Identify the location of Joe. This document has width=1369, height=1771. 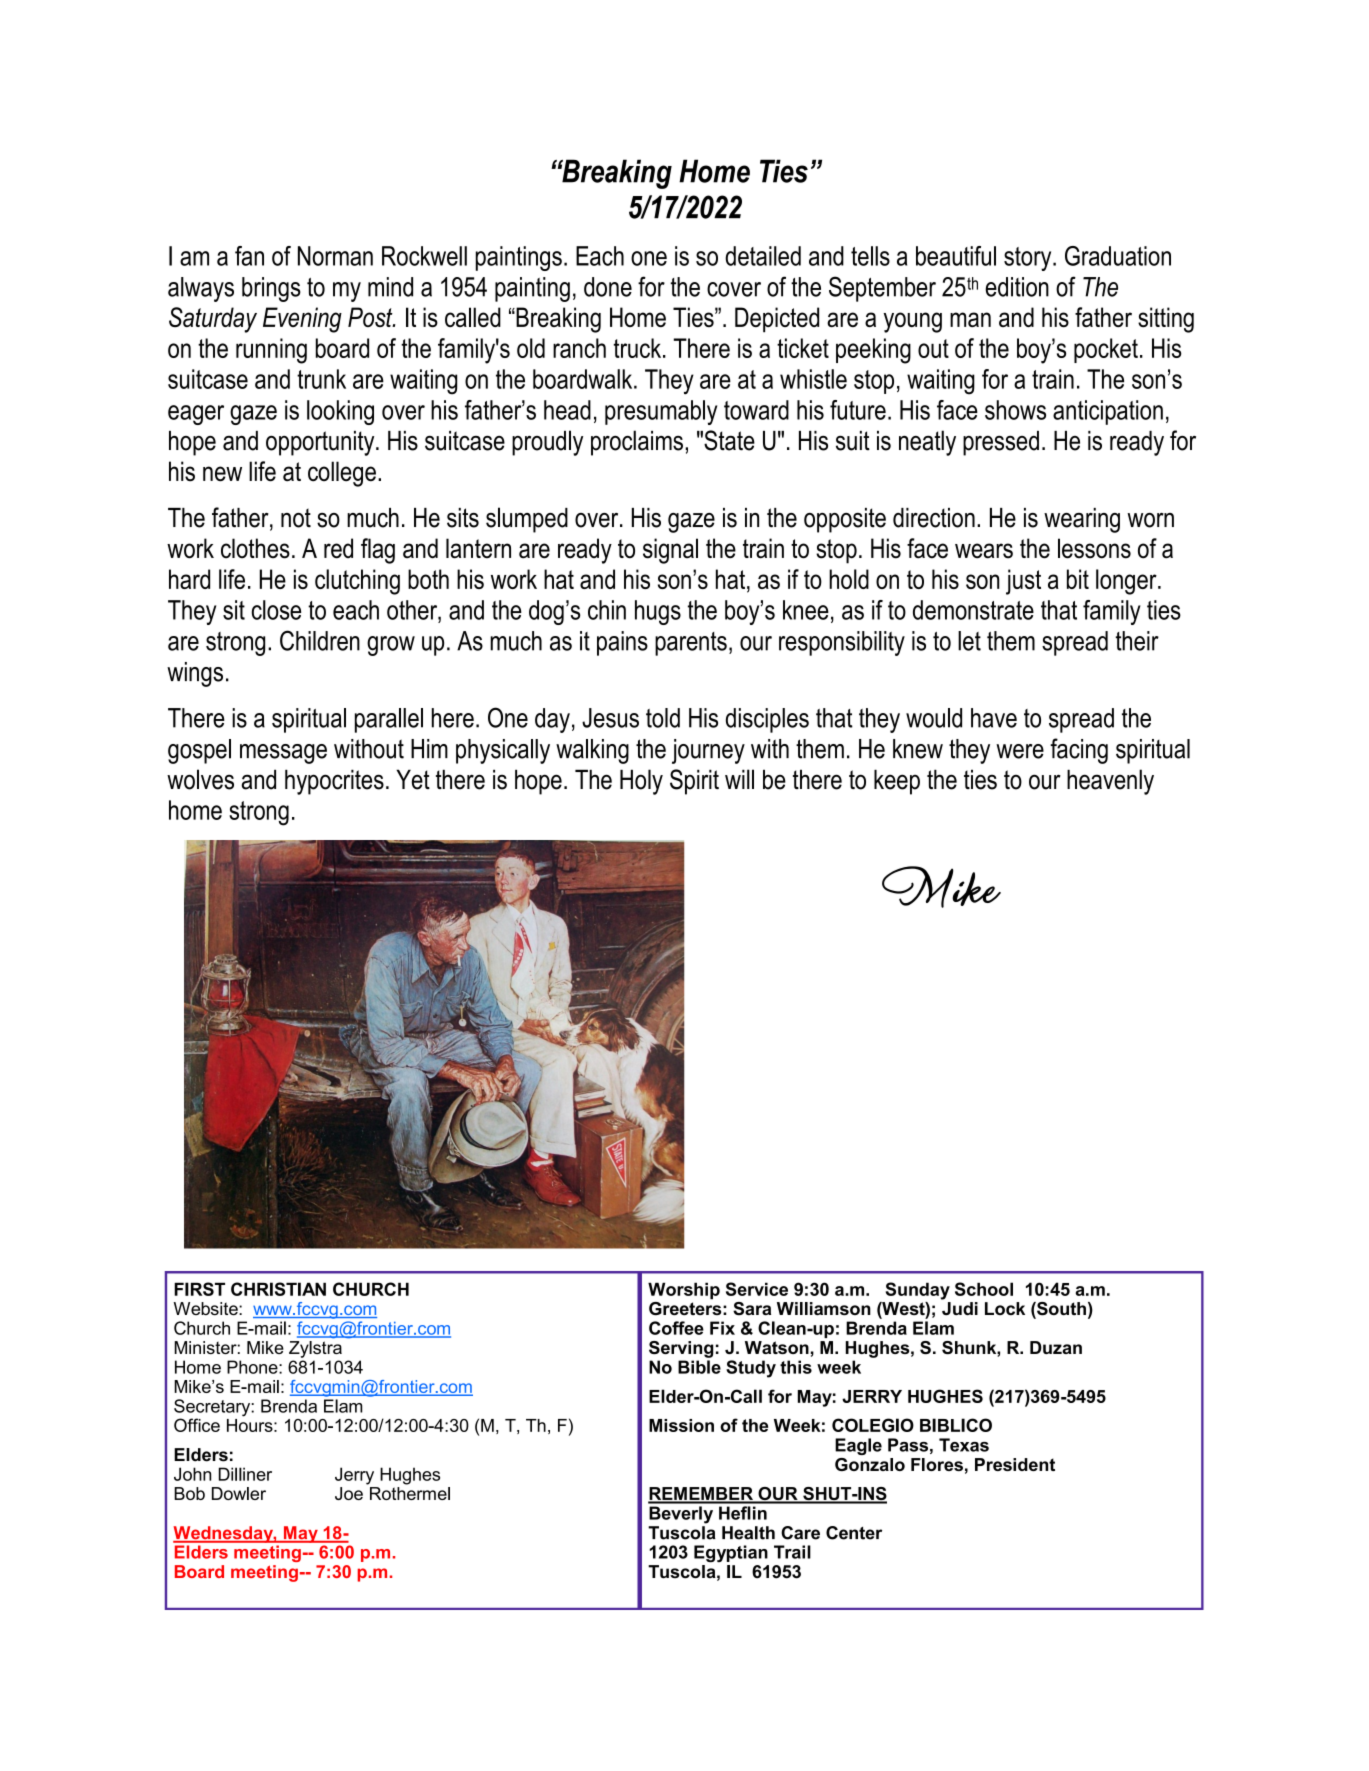
(349, 1493).
